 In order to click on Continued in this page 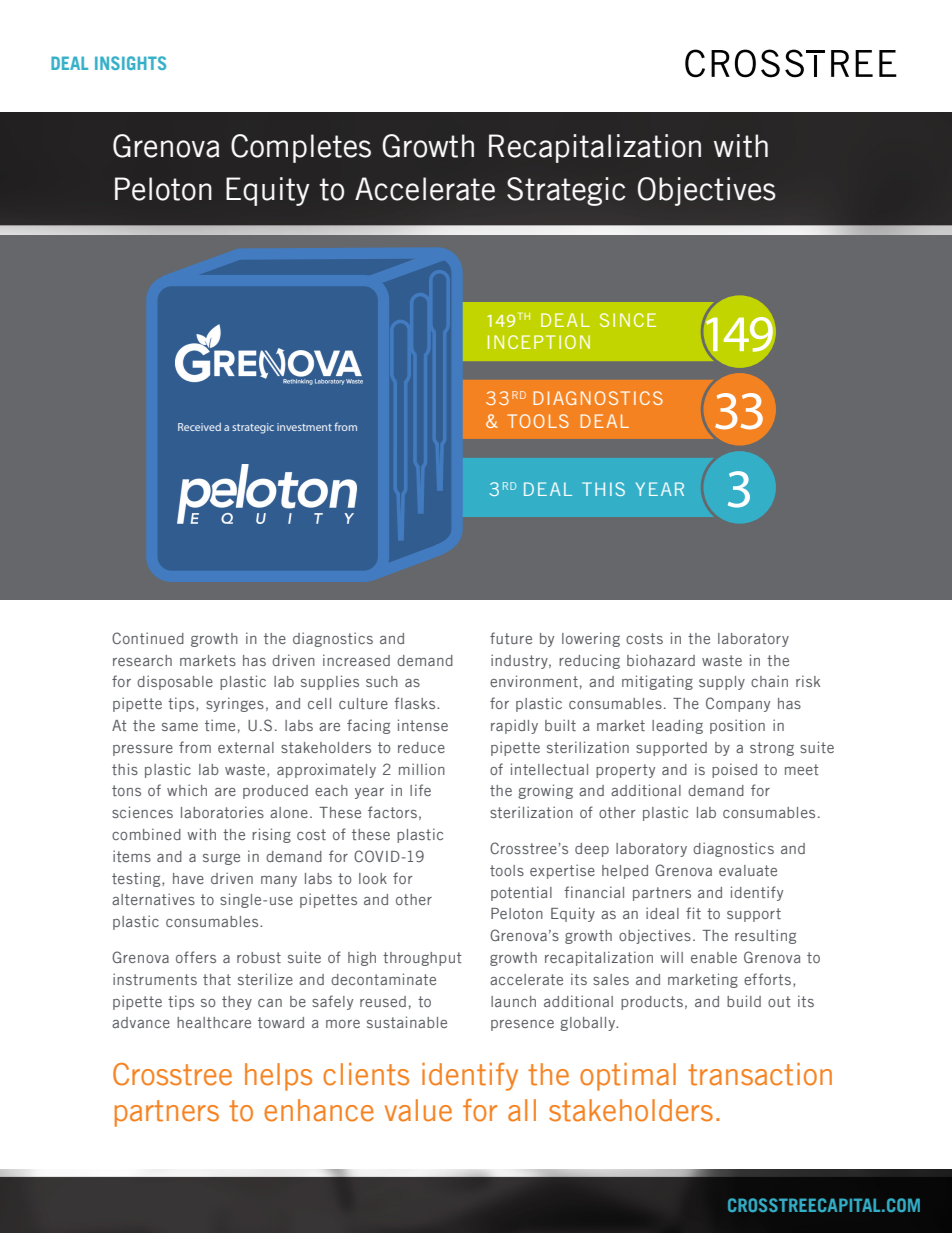, I will do `click(148, 638)`.
